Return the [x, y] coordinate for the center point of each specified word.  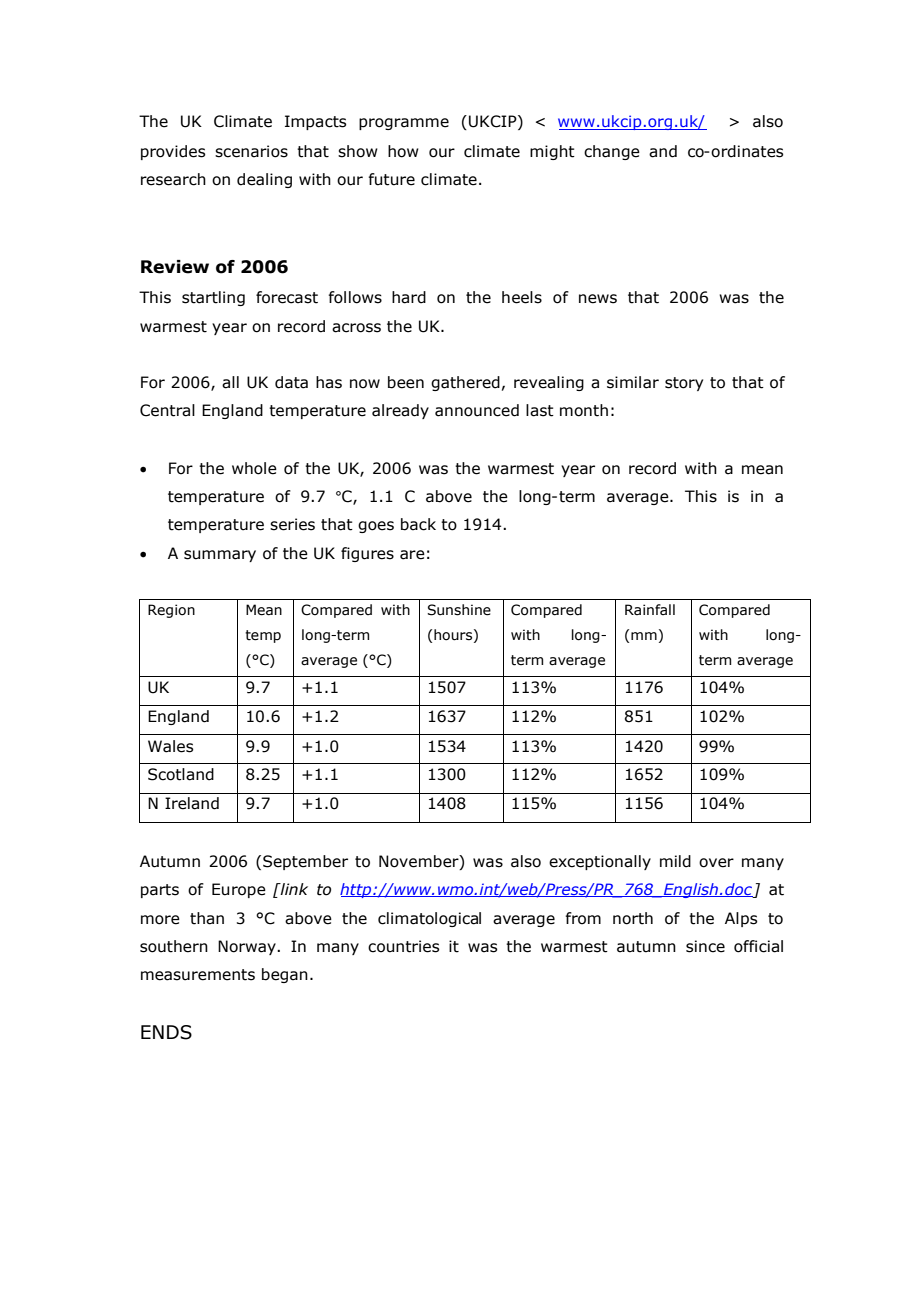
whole [254, 468]
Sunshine [459, 610]
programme [404, 124]
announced [477, 410]
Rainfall [650, 609]
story [684, 384]
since [705, 946]
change [612, 152]
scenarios [251, 151]
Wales [170, 746]
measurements [198, 975]
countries [403, 946]
